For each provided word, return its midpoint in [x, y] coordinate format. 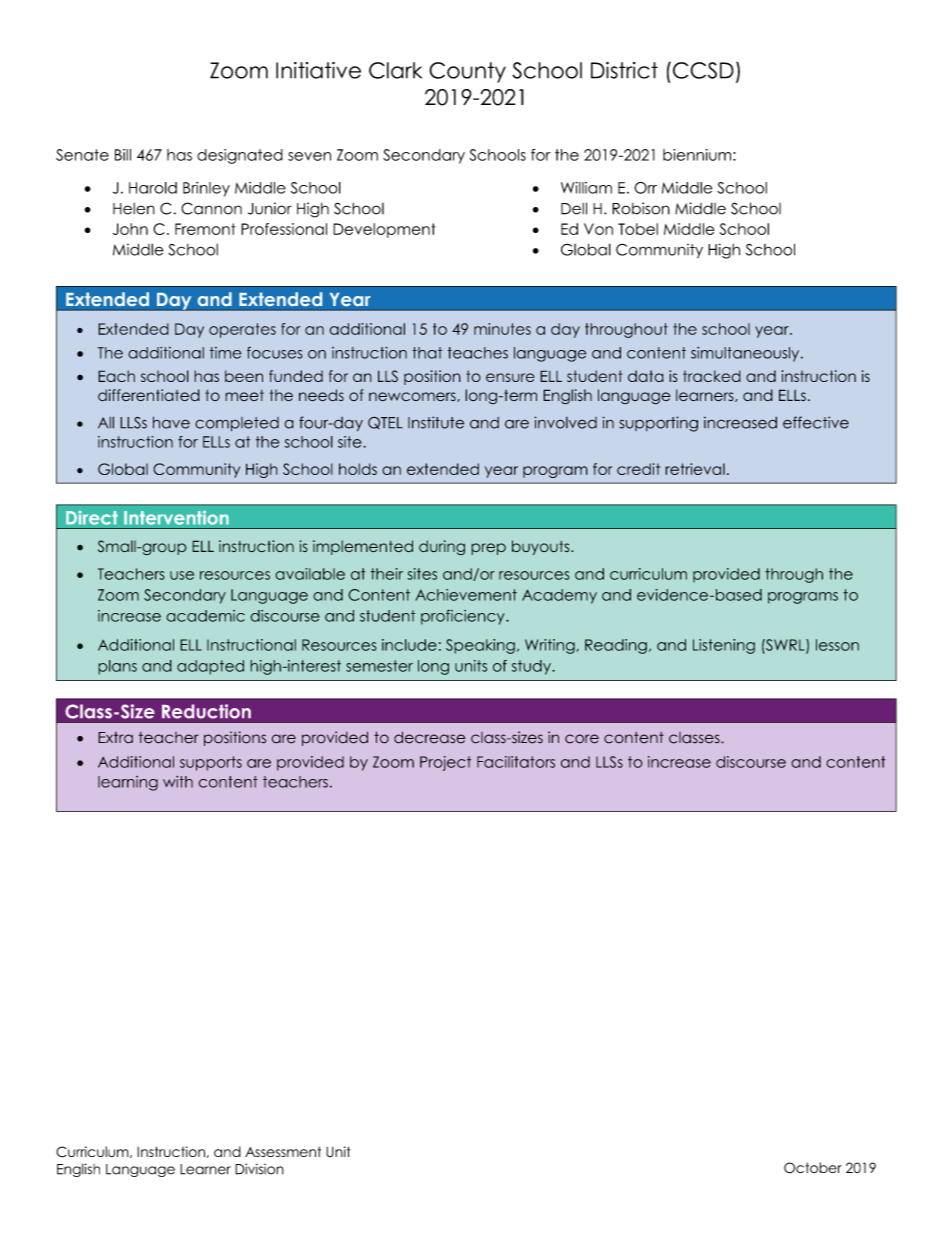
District [624, 70]
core [582, 739]
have [171, 422]
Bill [123, 155]
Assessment [283, 1152]
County [467, 72]
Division [259, 1169]
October [813, 1168]
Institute [436, 422]
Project [445, 763]
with [178, 782]
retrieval [695, 469]
